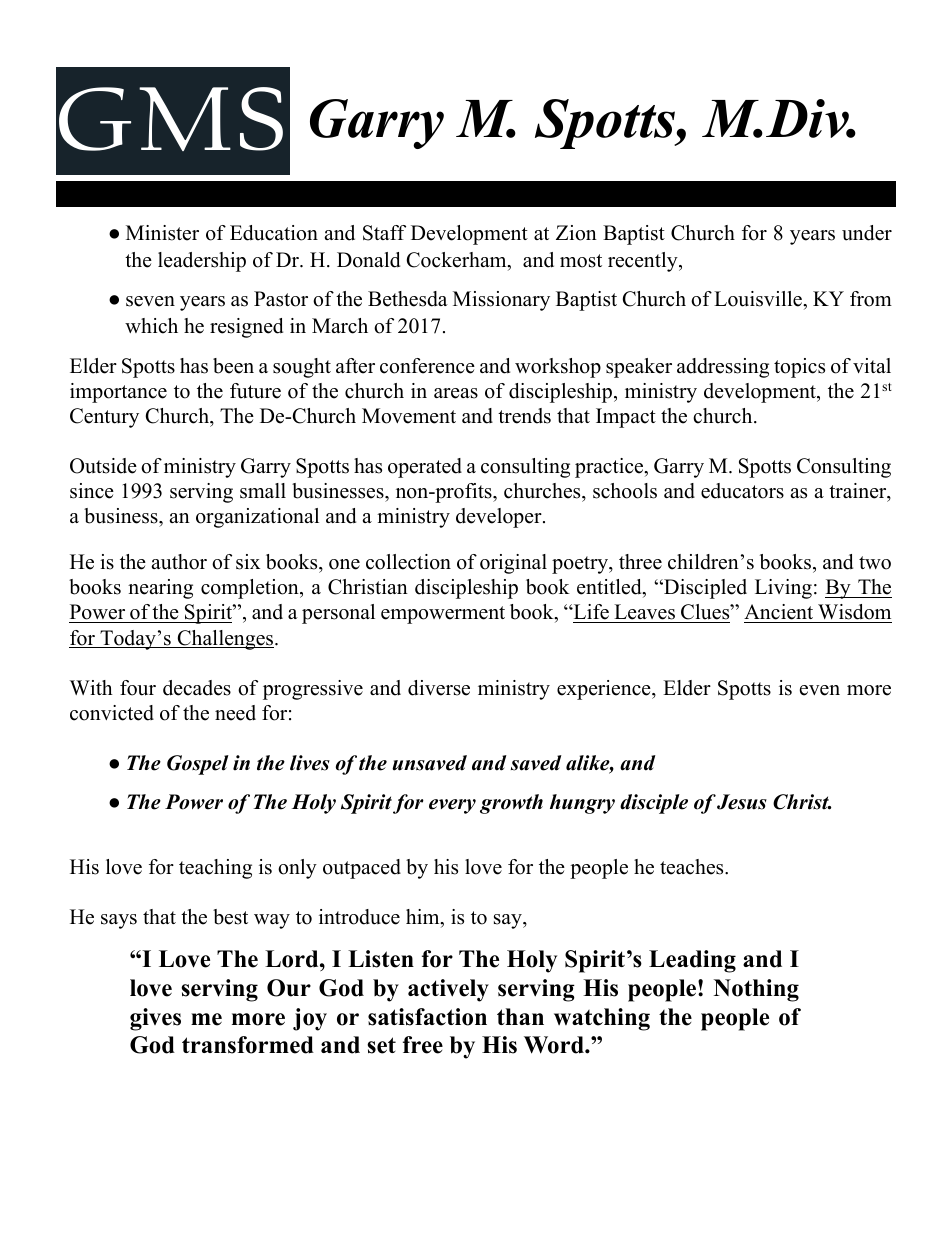  I want to click on Jesus, so click(742, 802).
